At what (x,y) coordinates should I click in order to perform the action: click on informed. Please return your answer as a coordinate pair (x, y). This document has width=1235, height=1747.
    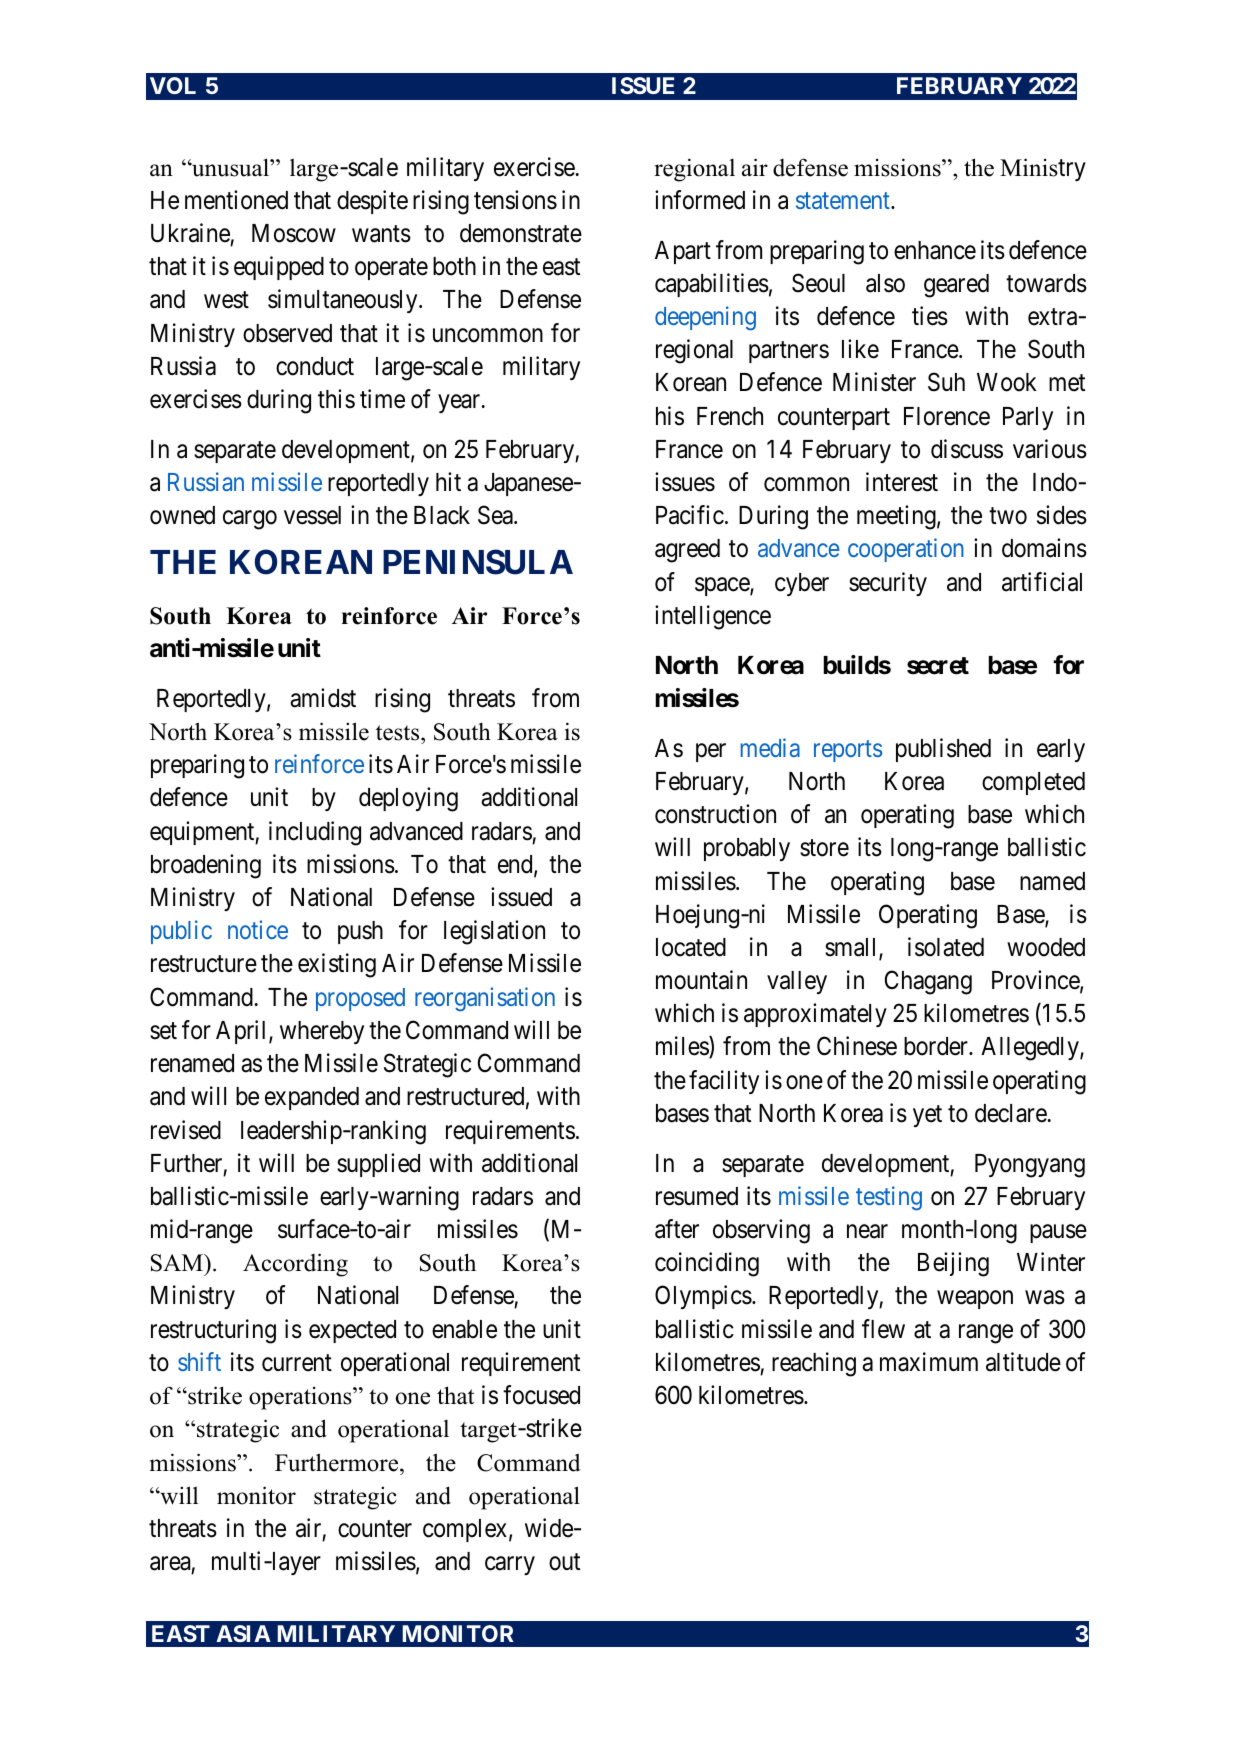
    Looking at the image, I should click on (700, 200).
